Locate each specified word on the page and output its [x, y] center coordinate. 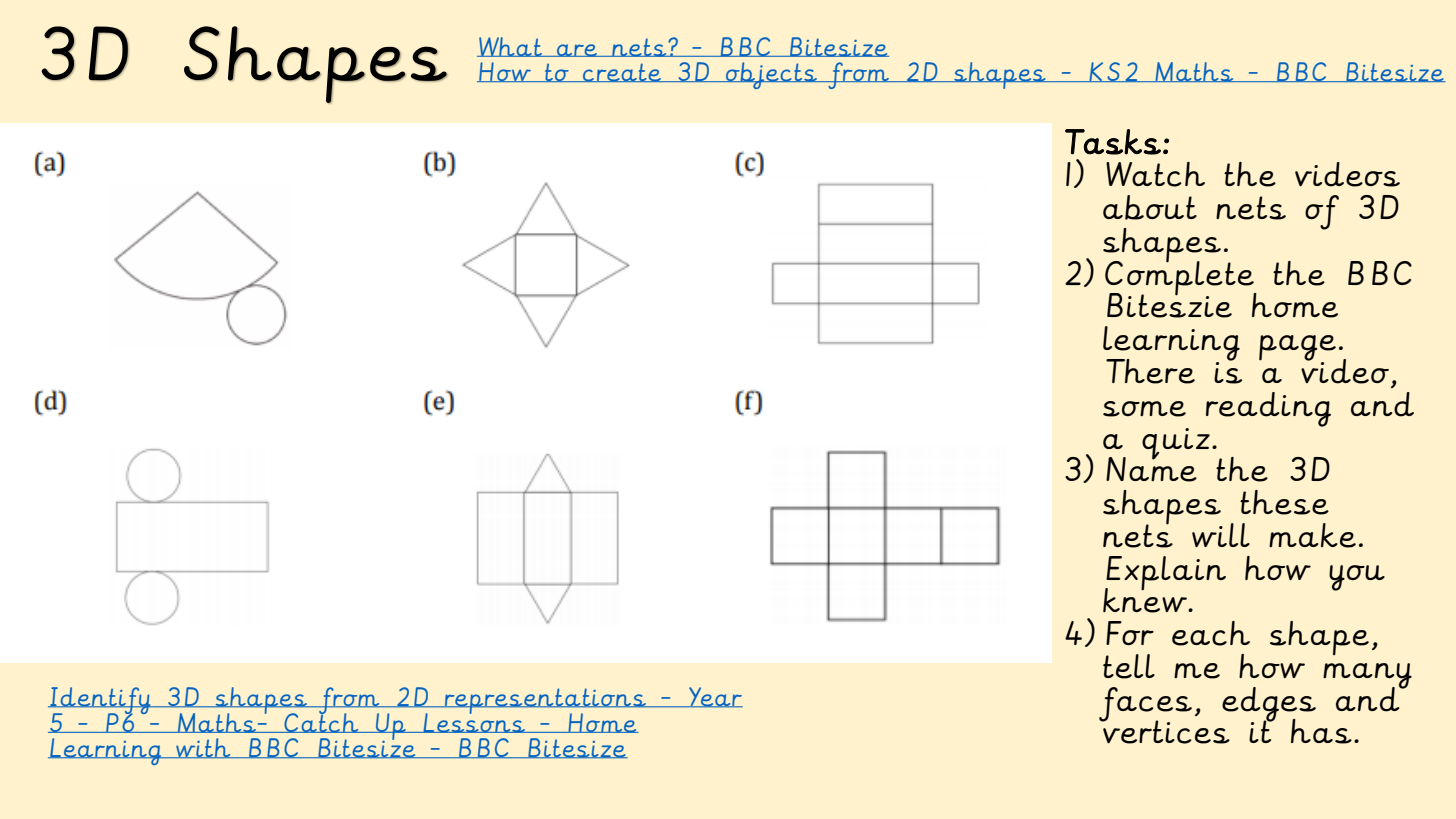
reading [1268, 409]
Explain [1165, 574]
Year [715, 697]
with [203, 748]
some [1144, 409]
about [1150, 207]
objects [771, 75]
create [622, 72]
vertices [1165, 731]
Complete [1180, 277]
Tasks [1113, 142]
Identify [100, 702]
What [510, 47]
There [1150, 371]
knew [1146, 599]
